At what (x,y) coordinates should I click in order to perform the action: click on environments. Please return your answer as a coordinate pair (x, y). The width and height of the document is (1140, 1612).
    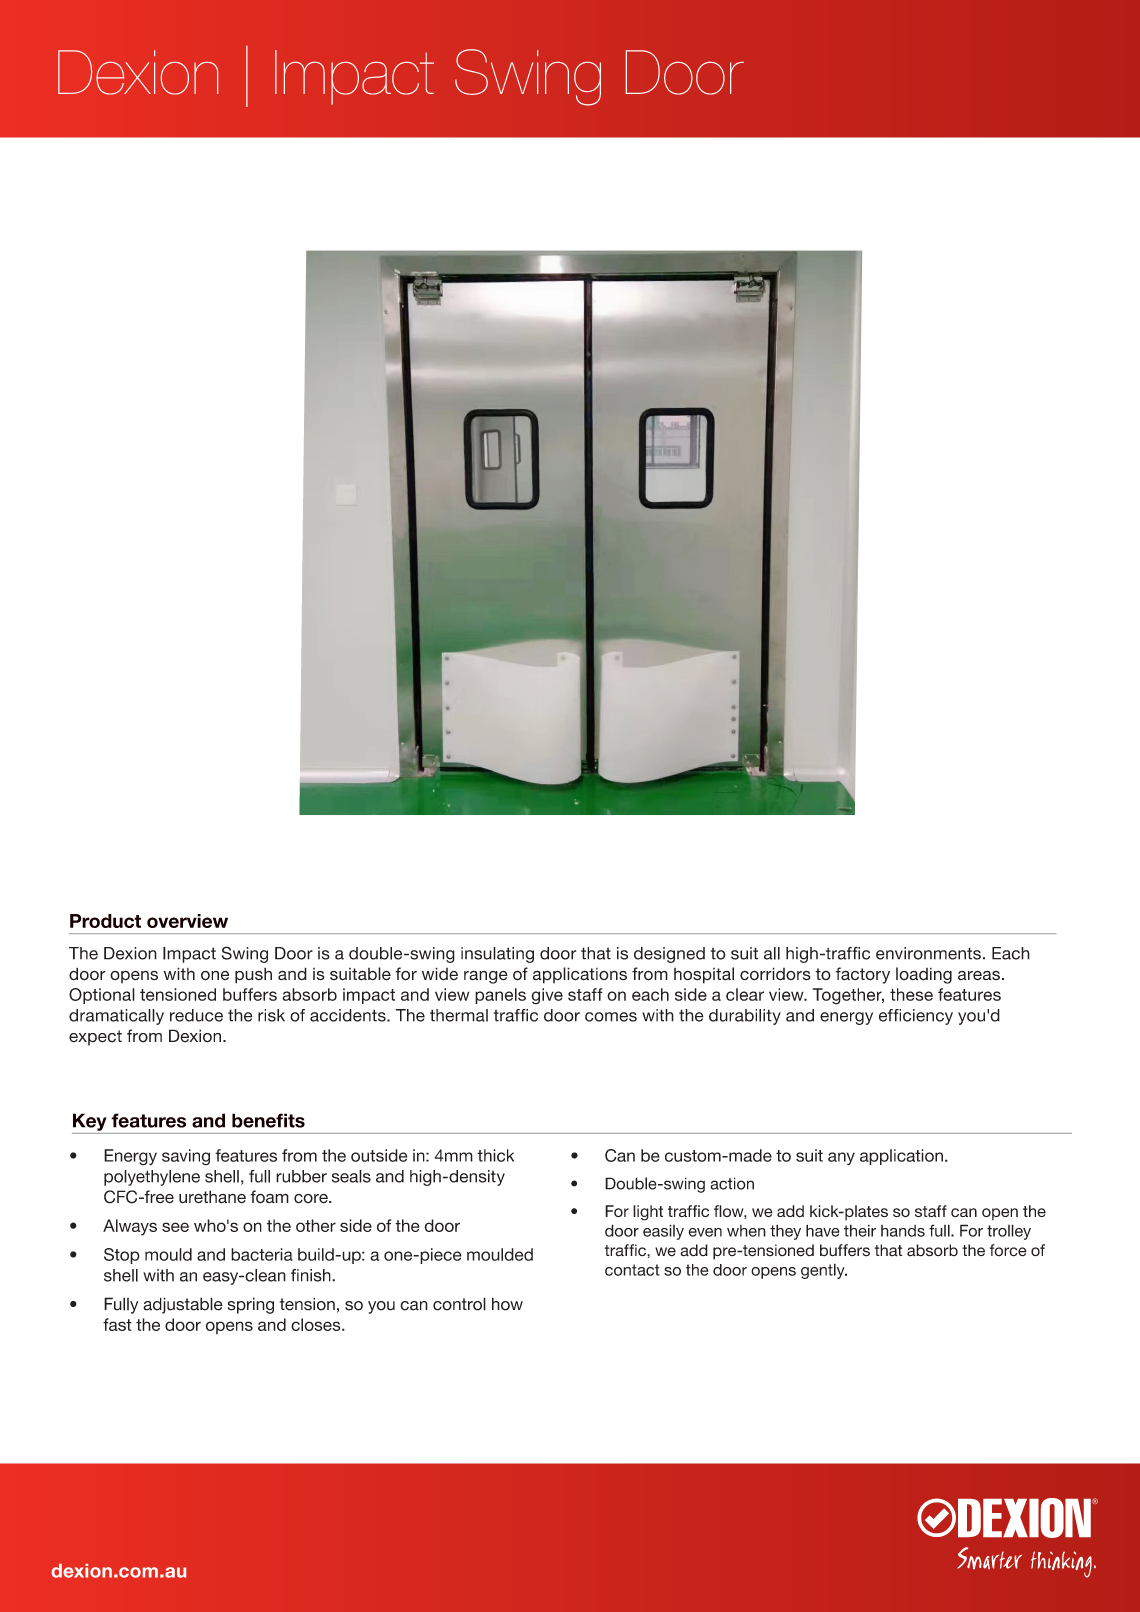
    Looking at the image, I should click on (928, 953).
